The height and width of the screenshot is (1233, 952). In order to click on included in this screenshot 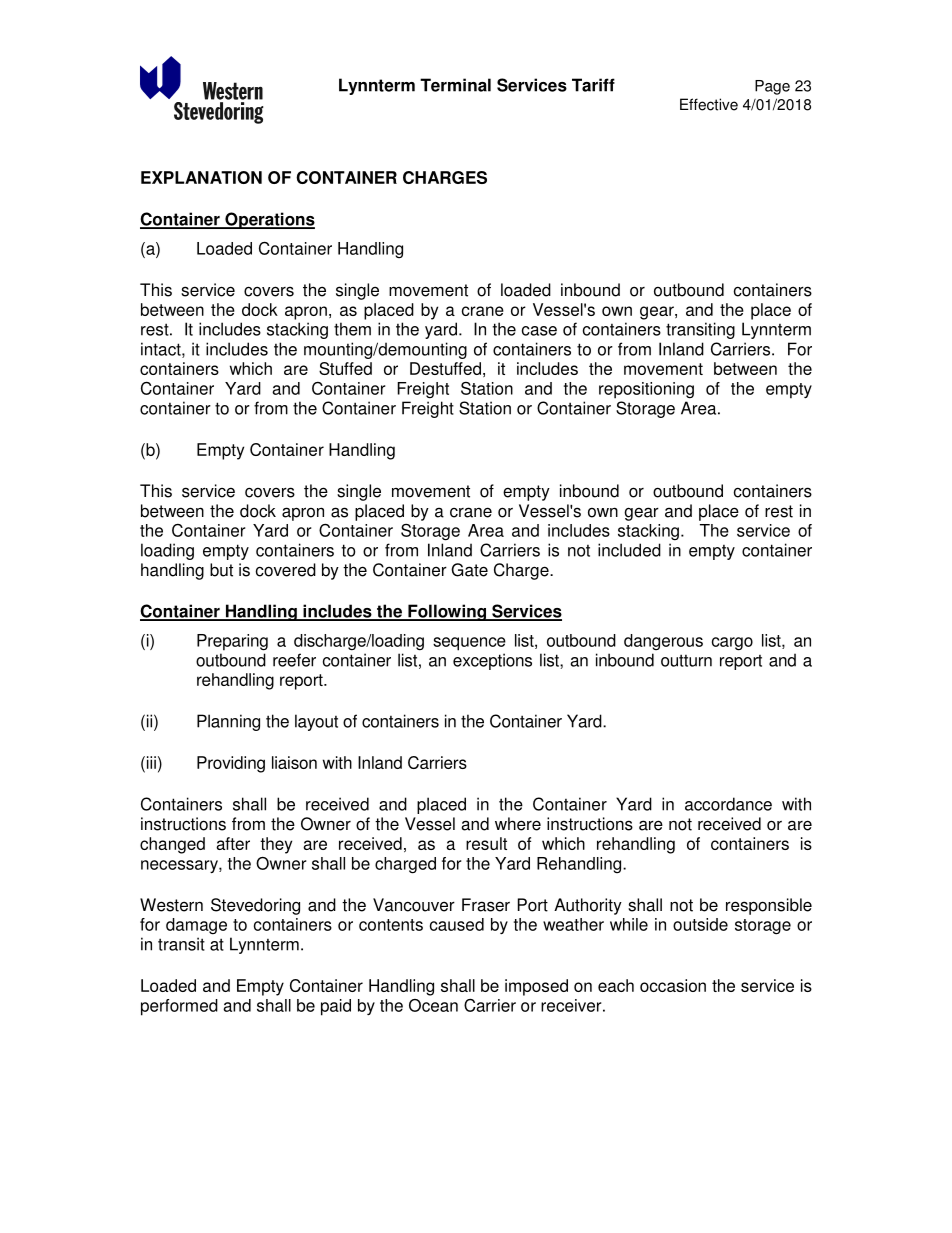, I will do `click(629, 550)`.
